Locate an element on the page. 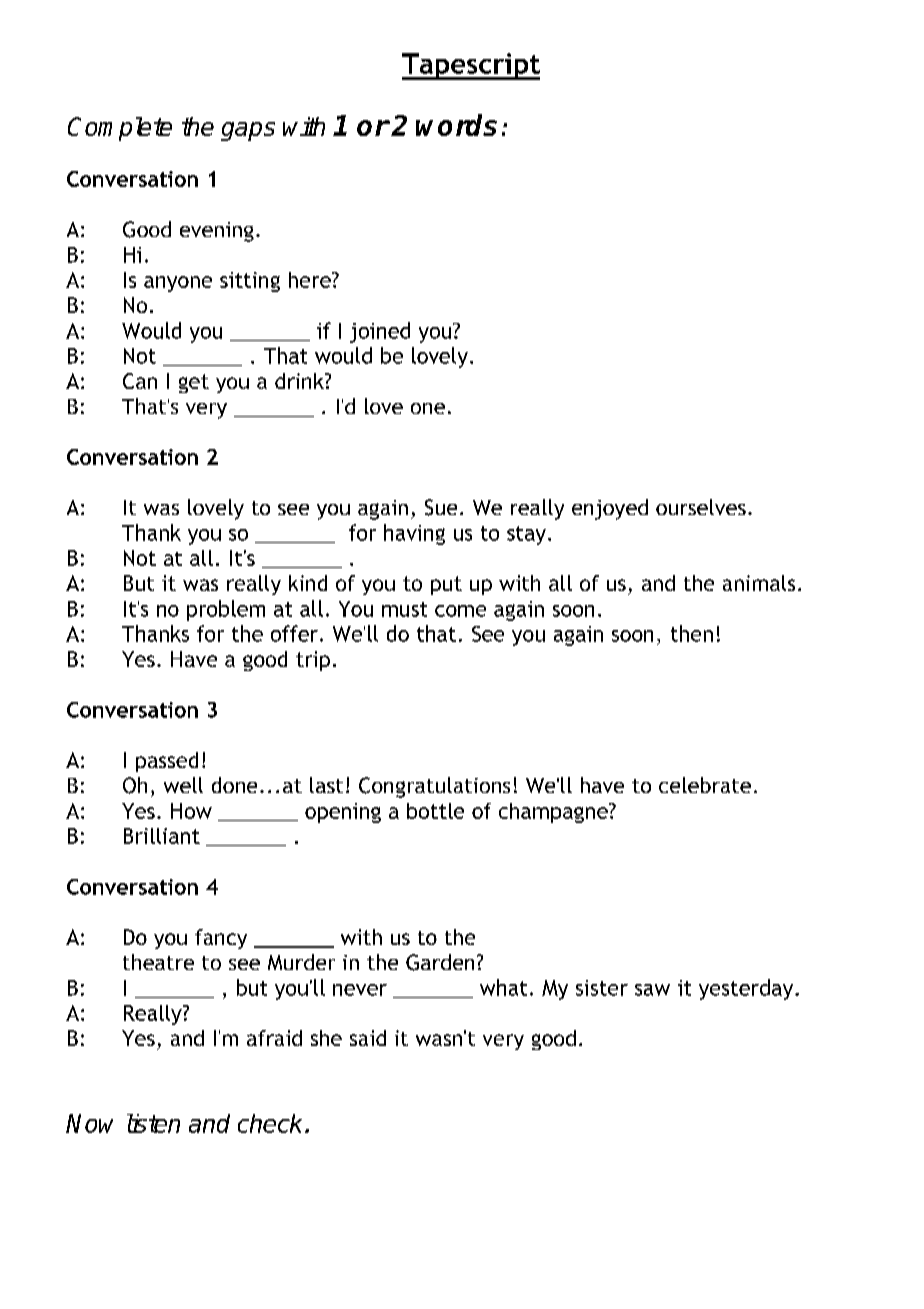 The image size is (924, 1309). here is located at coordinates (311, 280).
